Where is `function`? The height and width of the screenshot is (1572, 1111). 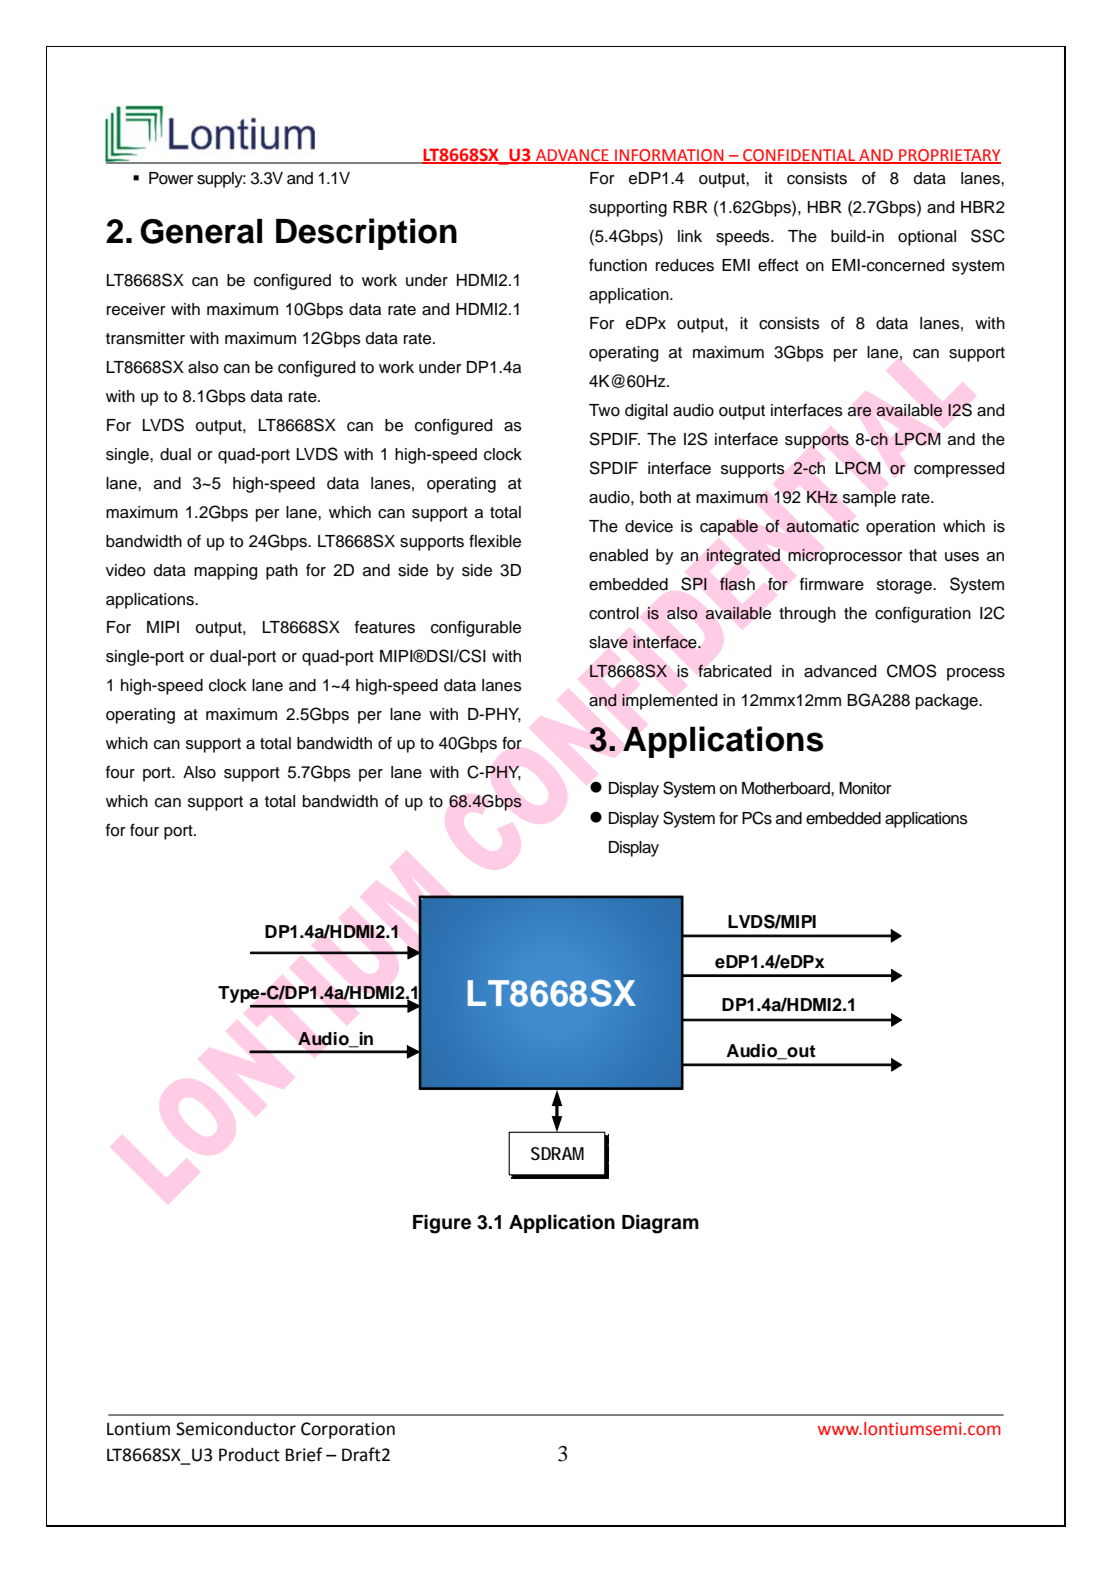 function is located at coordinates (618, 265).
